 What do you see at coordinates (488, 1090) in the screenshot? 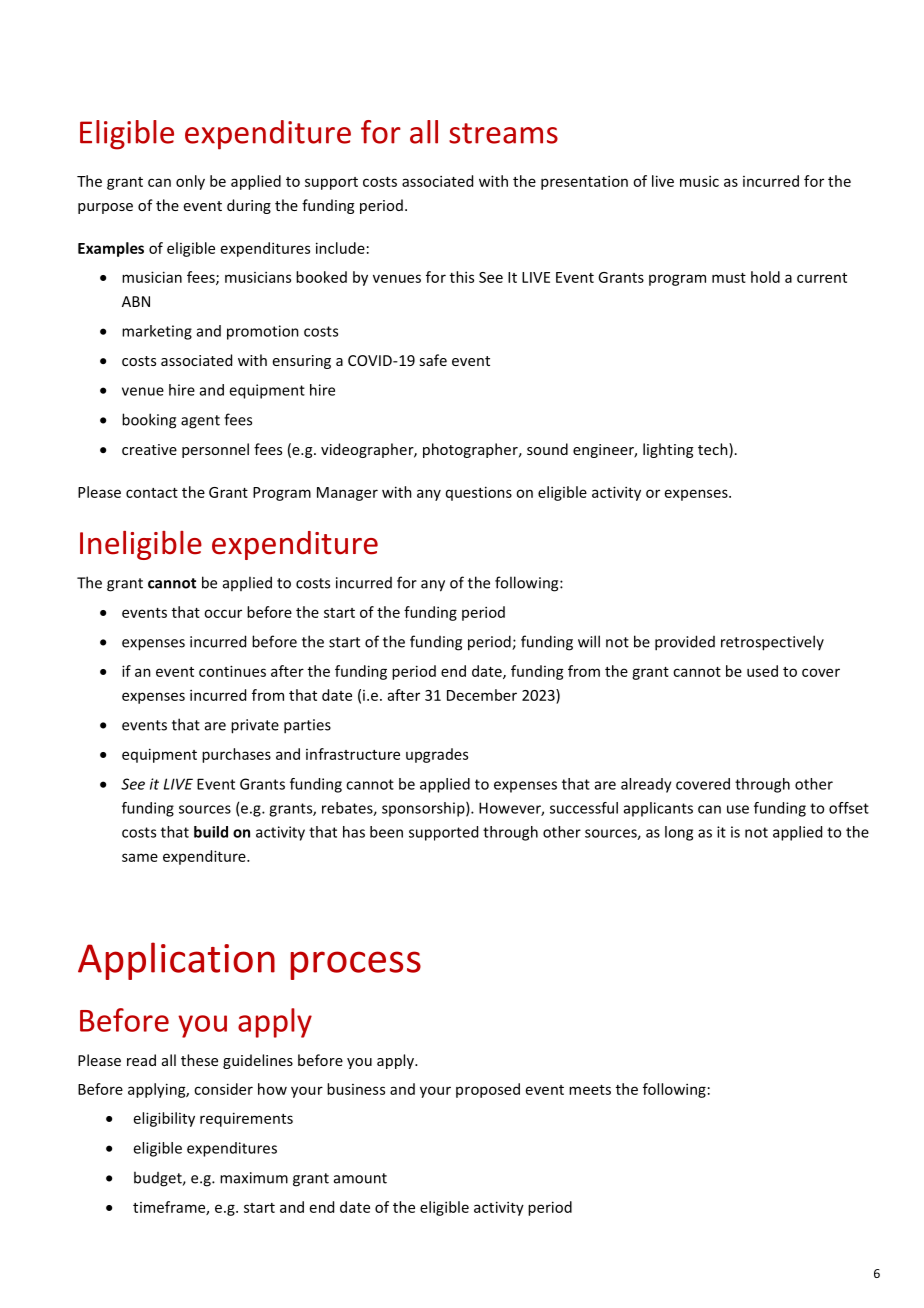
I see `proposed` at bounding box center [488, 1090].
